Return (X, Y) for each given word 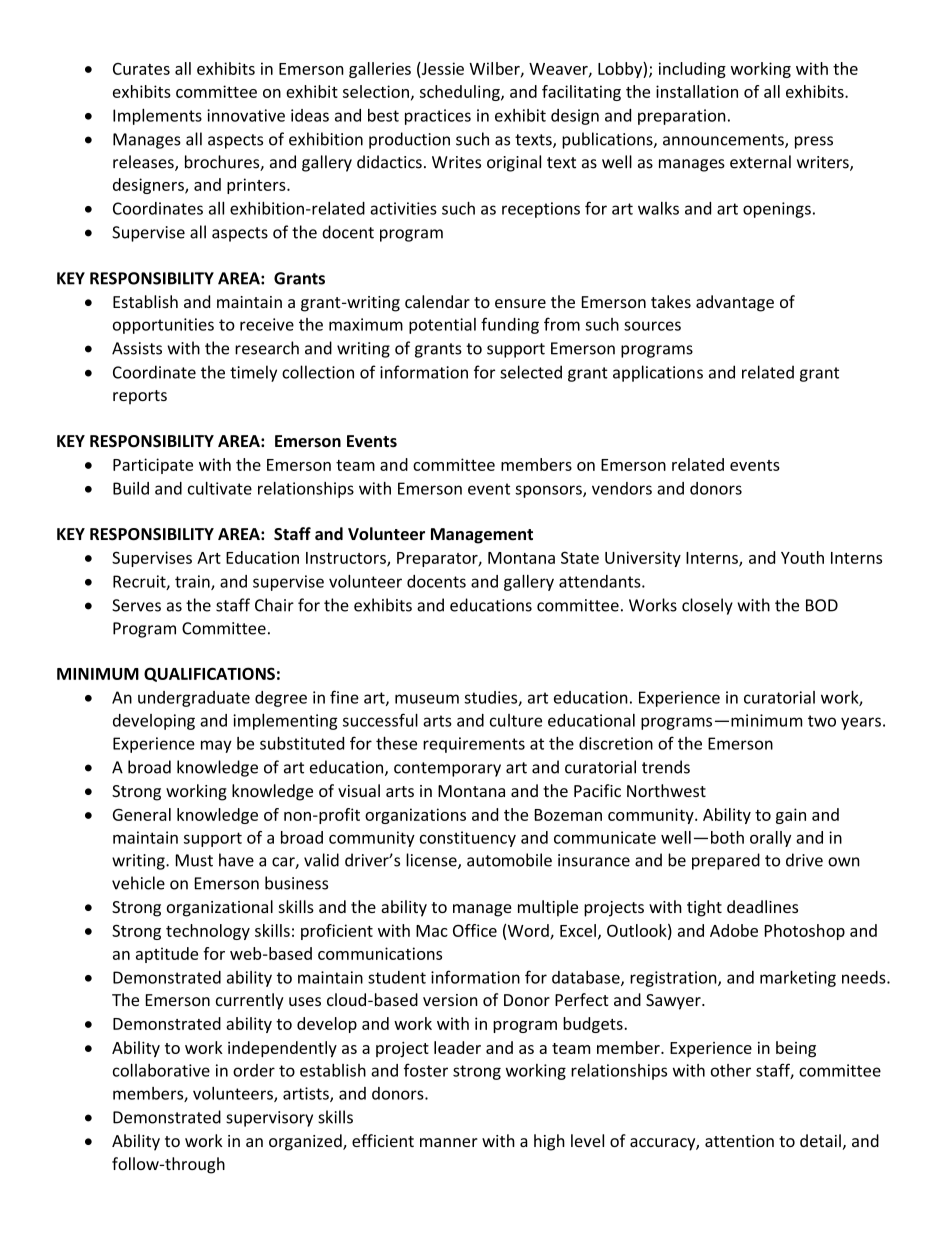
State (580, 557)
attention (739, 1141)
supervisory (269, 1119)
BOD (822, 605)
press (814, 142)
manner (449, 1142)
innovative (246, 115)
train (193, 582)
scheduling (461, 93)
